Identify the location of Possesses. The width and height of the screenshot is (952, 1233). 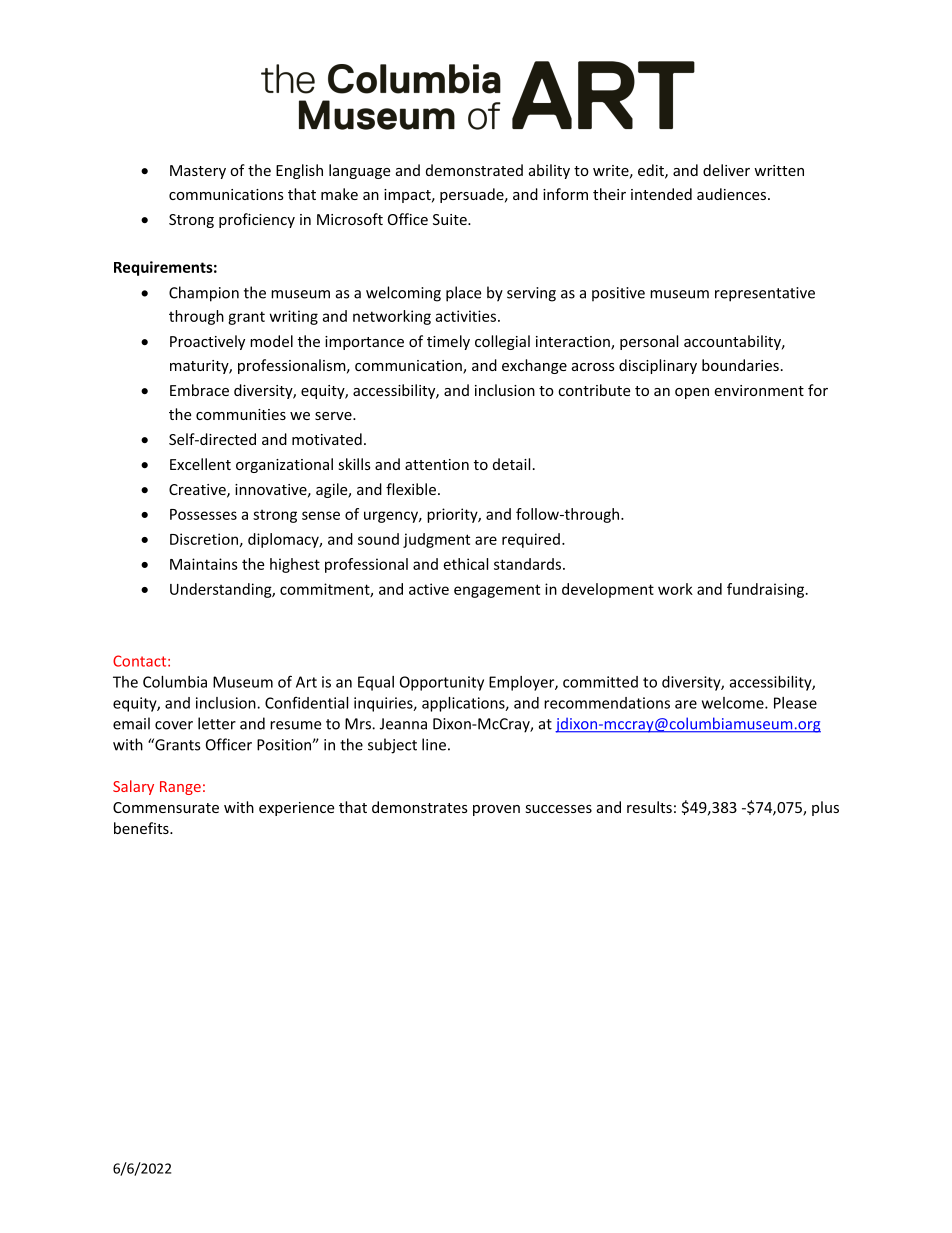
(203, 514).
